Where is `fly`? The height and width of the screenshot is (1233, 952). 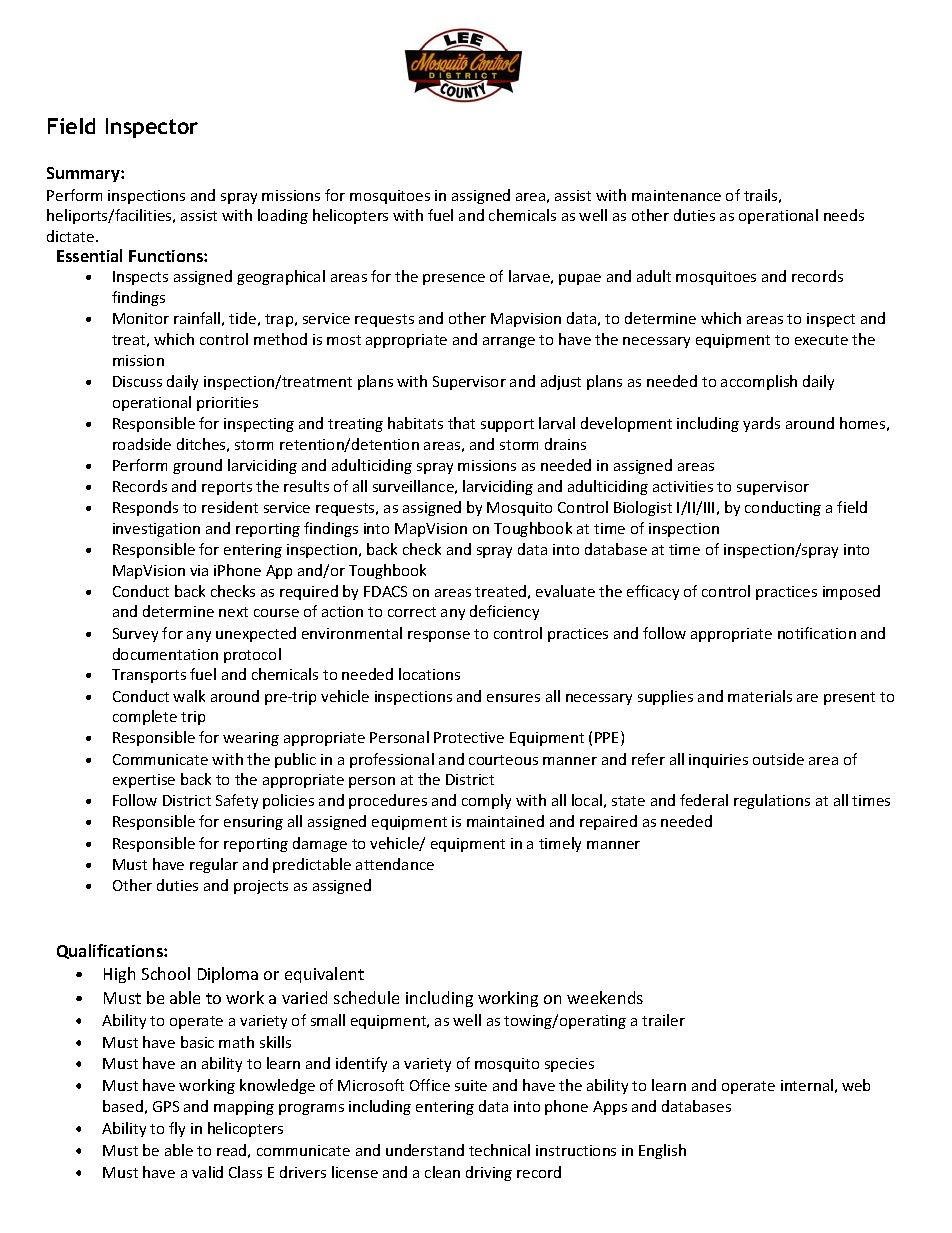 fly is located at coordinates (177, 1129).
